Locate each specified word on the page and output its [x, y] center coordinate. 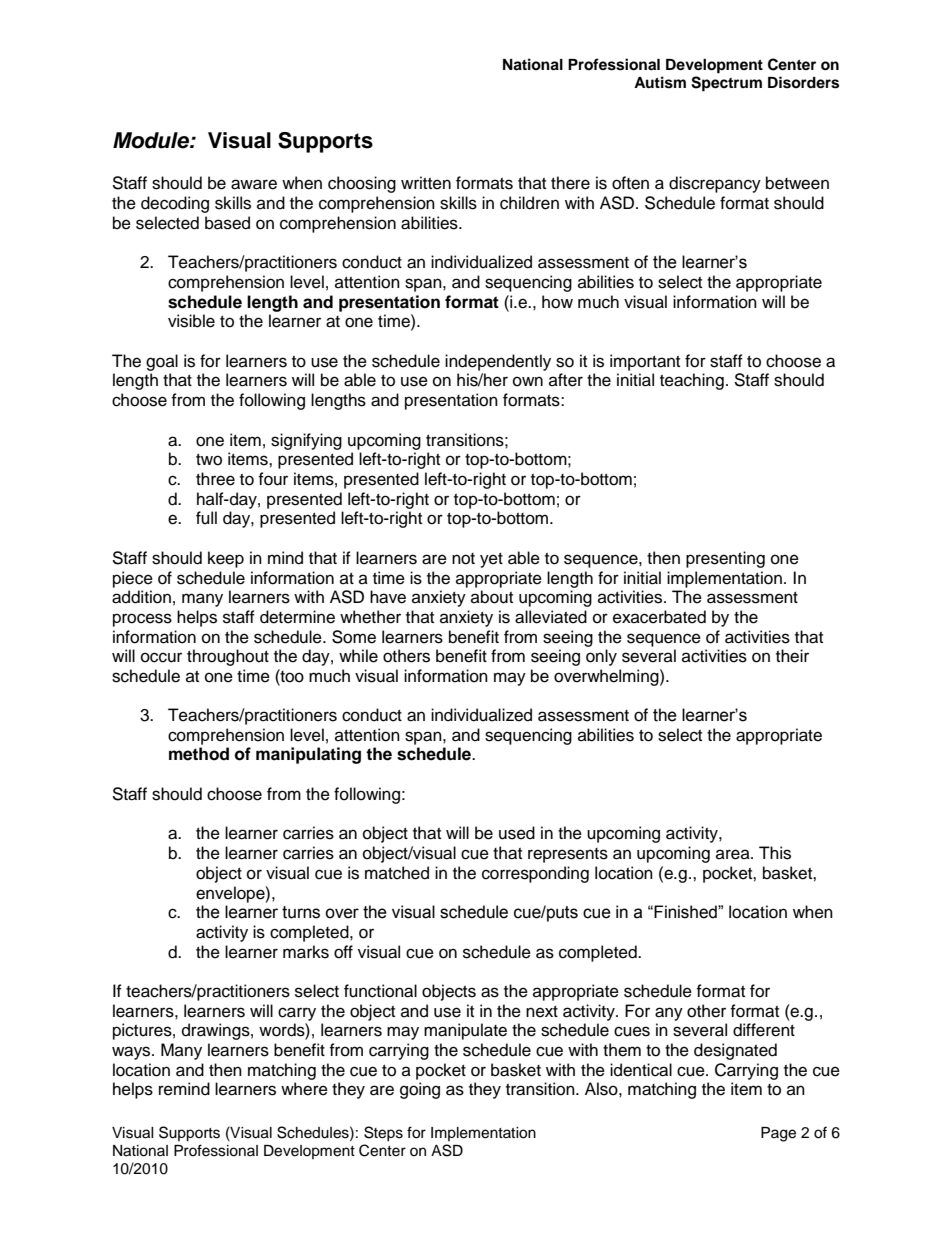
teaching [692, 381]
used [517, 833]
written [426, 183]
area [734, 854]
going [420, 1090]
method [199, 754]
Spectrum [726, 84]
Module [152, 140]
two [209, 460]
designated [735, 1051]
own [528, 381]
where [304, 1089]
